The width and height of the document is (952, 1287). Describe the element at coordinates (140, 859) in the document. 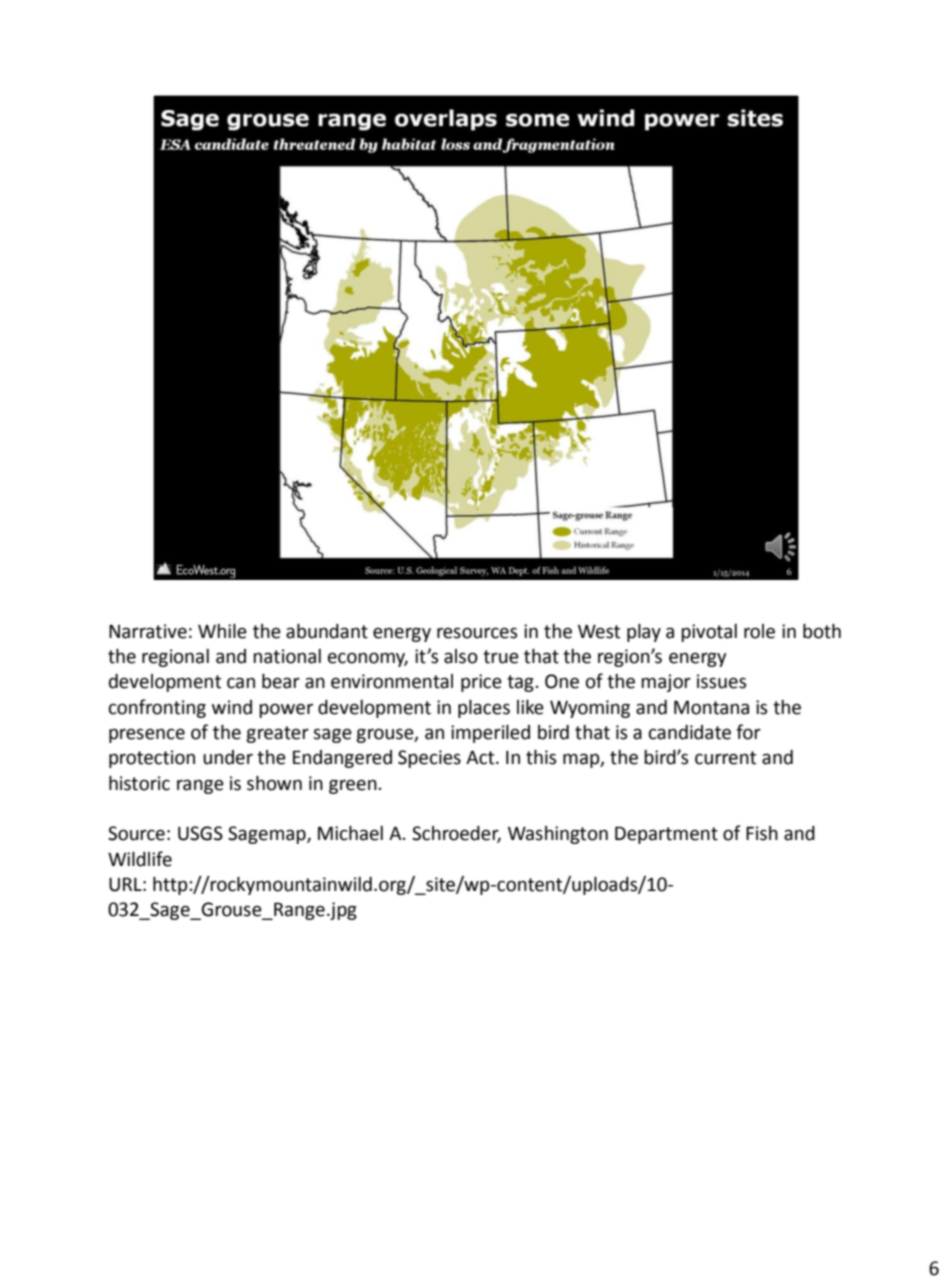

I see `Wildlife` at that location.
